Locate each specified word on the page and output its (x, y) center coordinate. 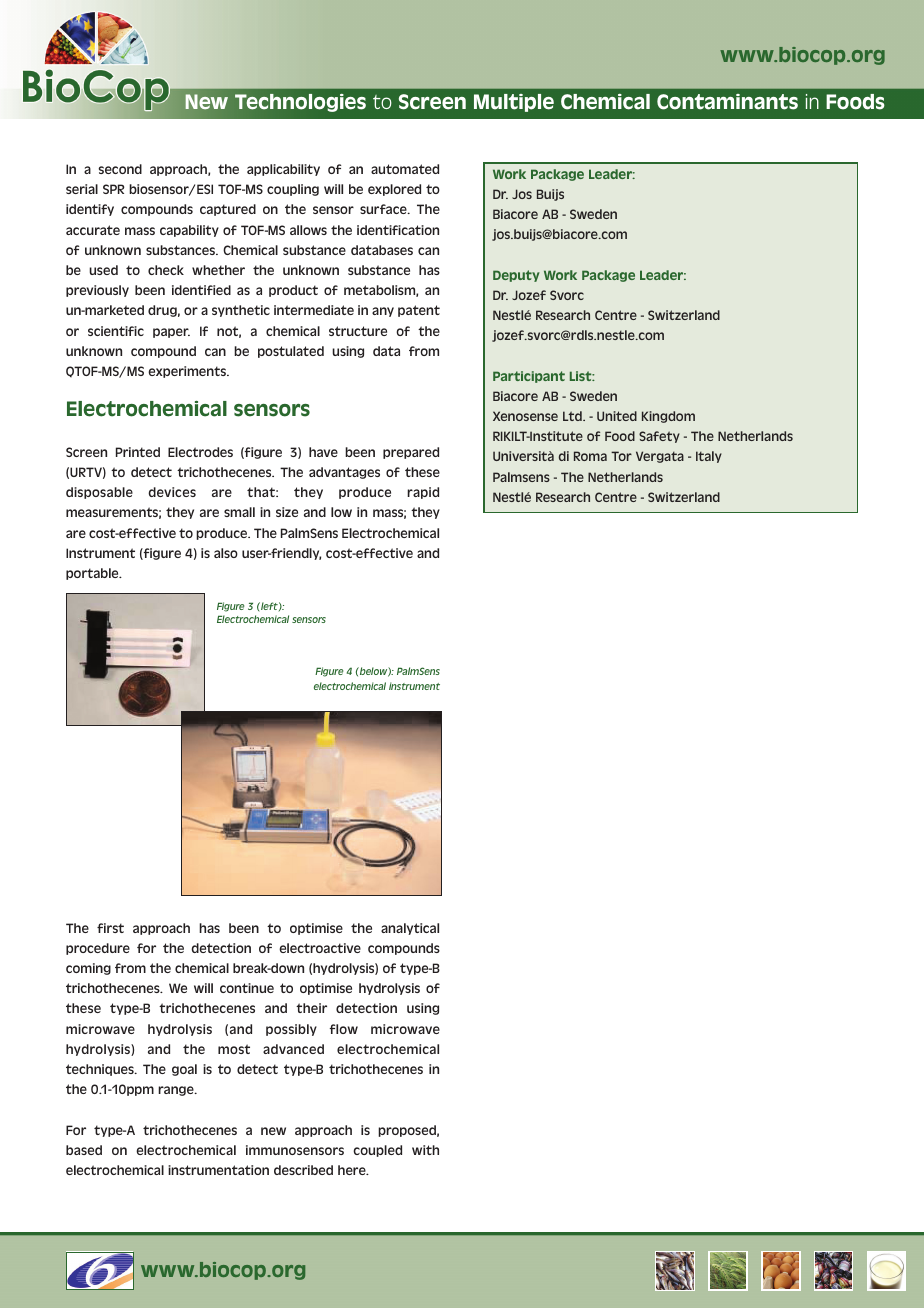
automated (405, 169)
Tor (621, 456)
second (120, 169)
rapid (423, 493)
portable (93, 574)
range (177, 1091)
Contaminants (727, 102)
